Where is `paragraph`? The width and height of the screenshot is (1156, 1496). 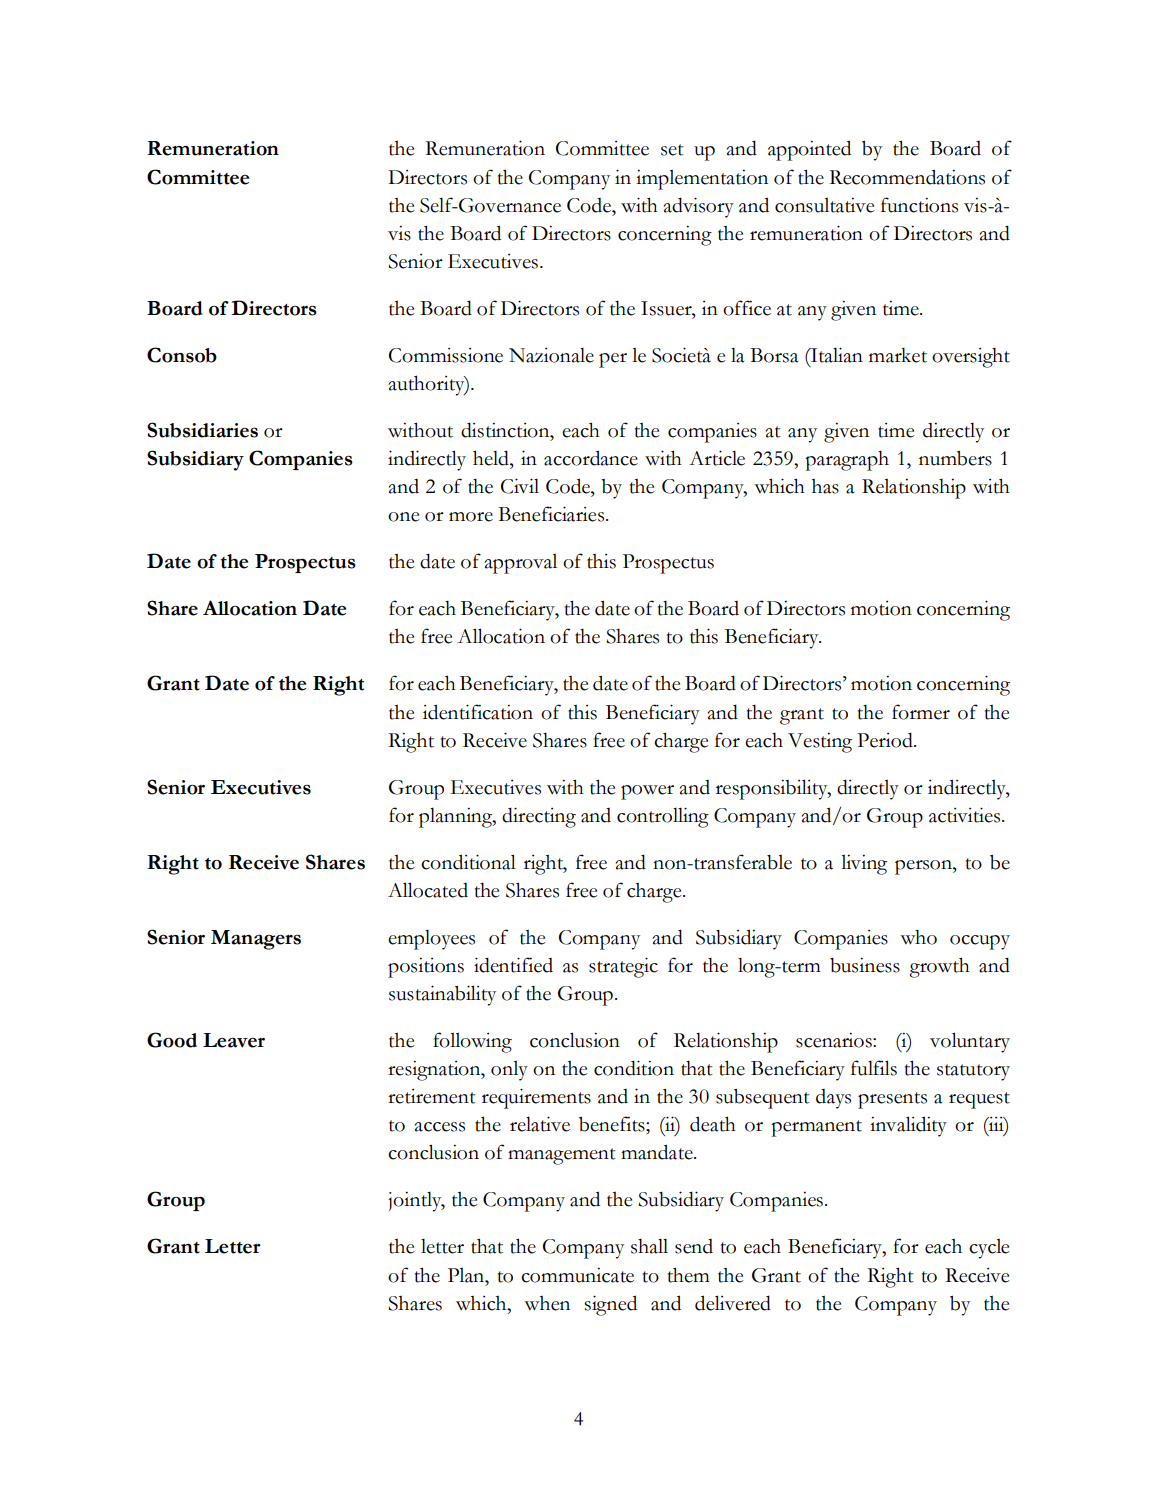
paragraph is located at coordinates (847, 461).
